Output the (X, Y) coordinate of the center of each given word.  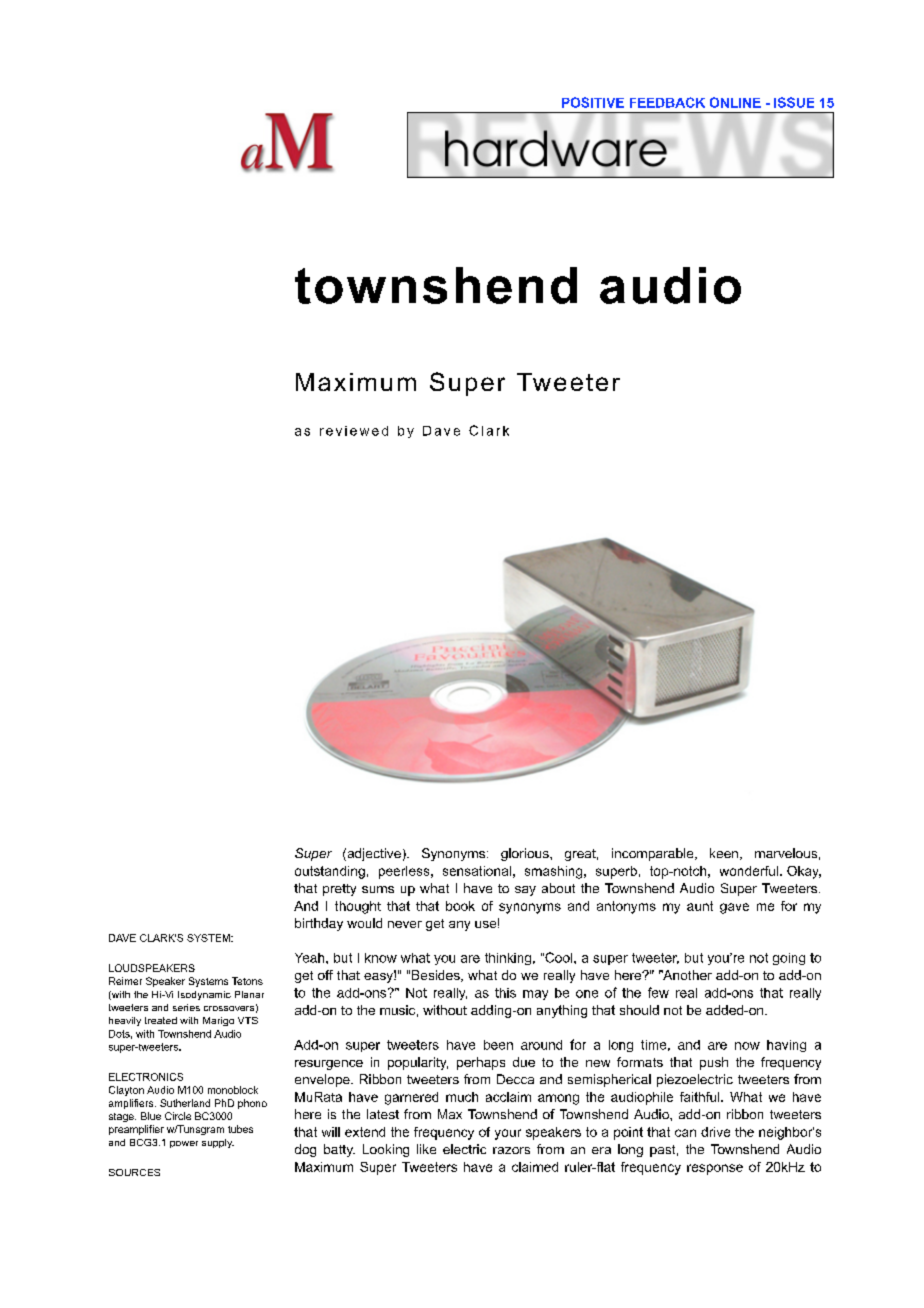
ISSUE (794, 102)
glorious (526, 854)
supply (218, 1143)
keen (725, 854)
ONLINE (735, 102)
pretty (339, 890)
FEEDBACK (667, 102)
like (426, 1149)
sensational (477, 871)
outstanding (330, 872)
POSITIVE (593, 102)
